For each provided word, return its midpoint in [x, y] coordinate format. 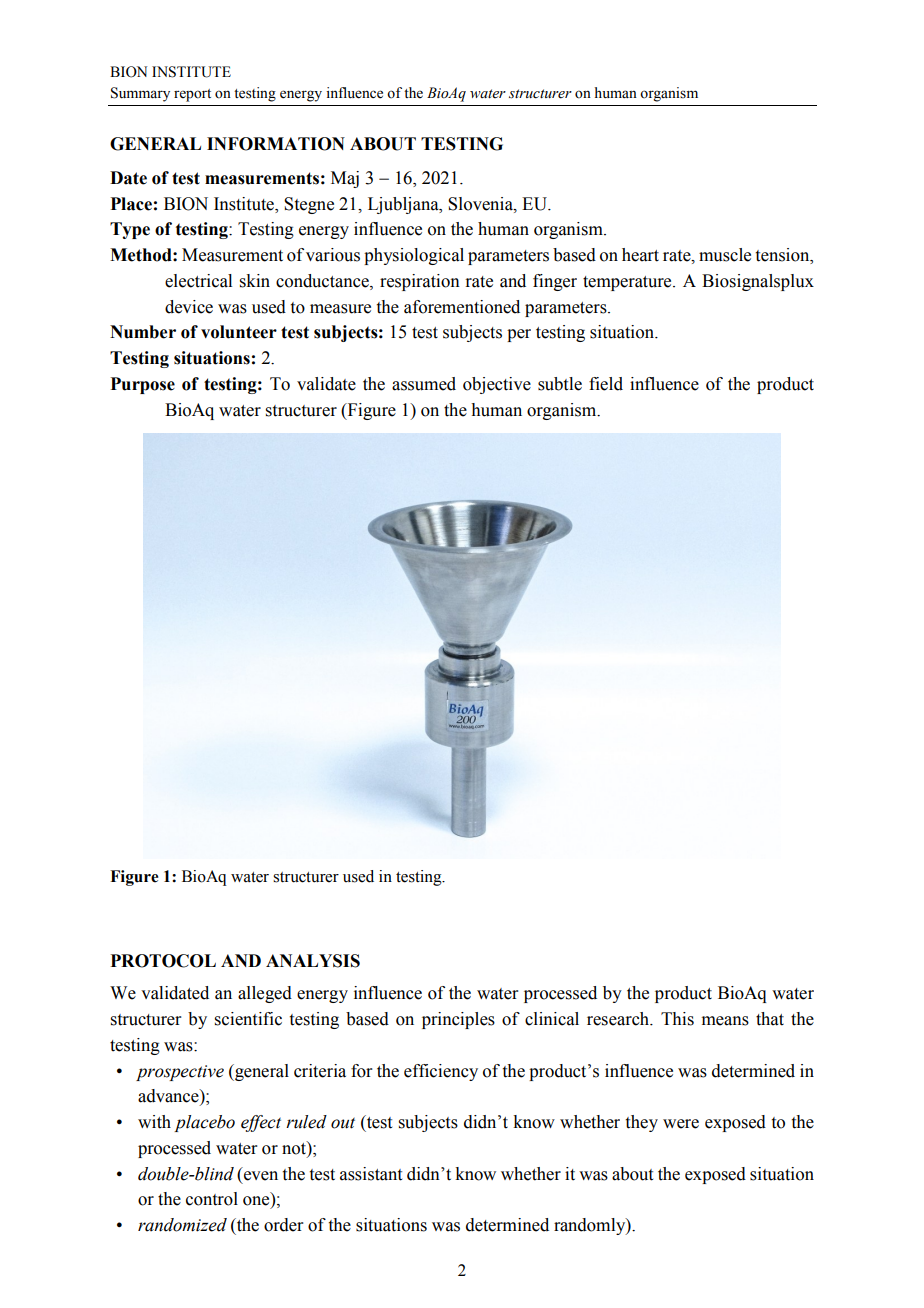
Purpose [142, 385]
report [192, 95]
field [606, 384]
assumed [424, 384]
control [212, 1199]
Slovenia [481, 204]
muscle [725, 255]
